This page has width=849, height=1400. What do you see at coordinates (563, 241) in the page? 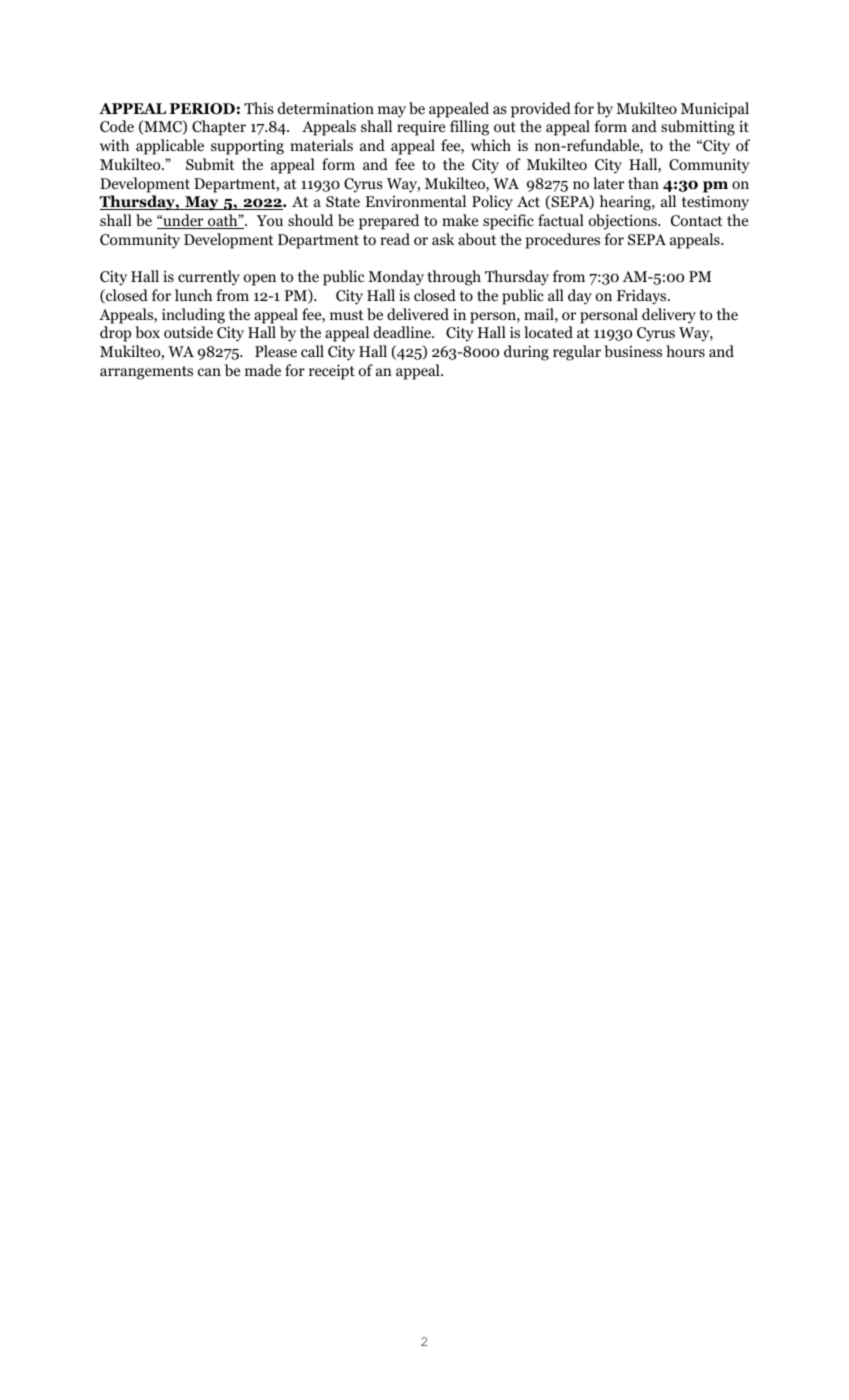
I see `procedures` at bounding box center [563, 241].
